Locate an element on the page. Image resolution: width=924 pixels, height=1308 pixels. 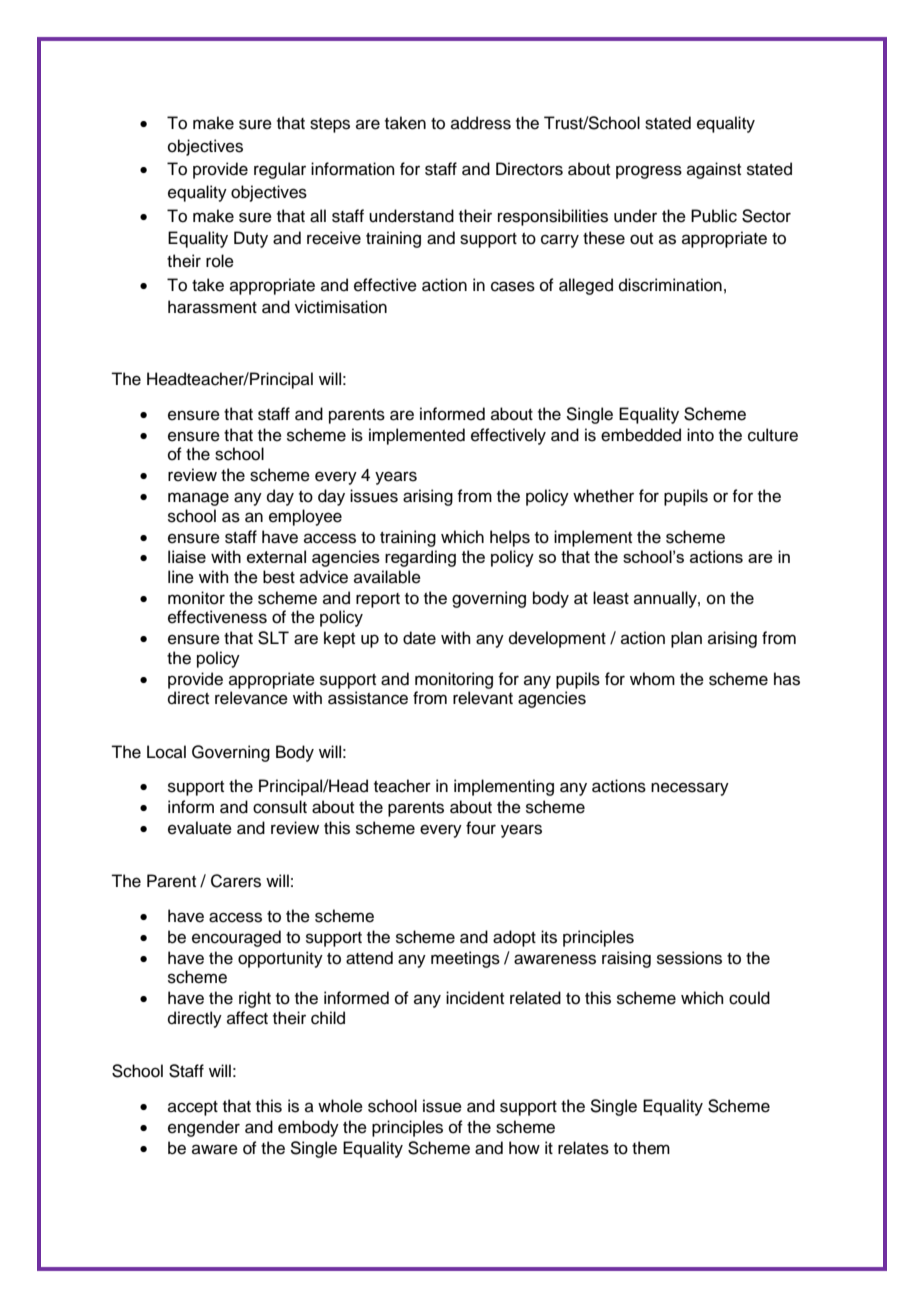
regular is located at coordinates (280, 170).
